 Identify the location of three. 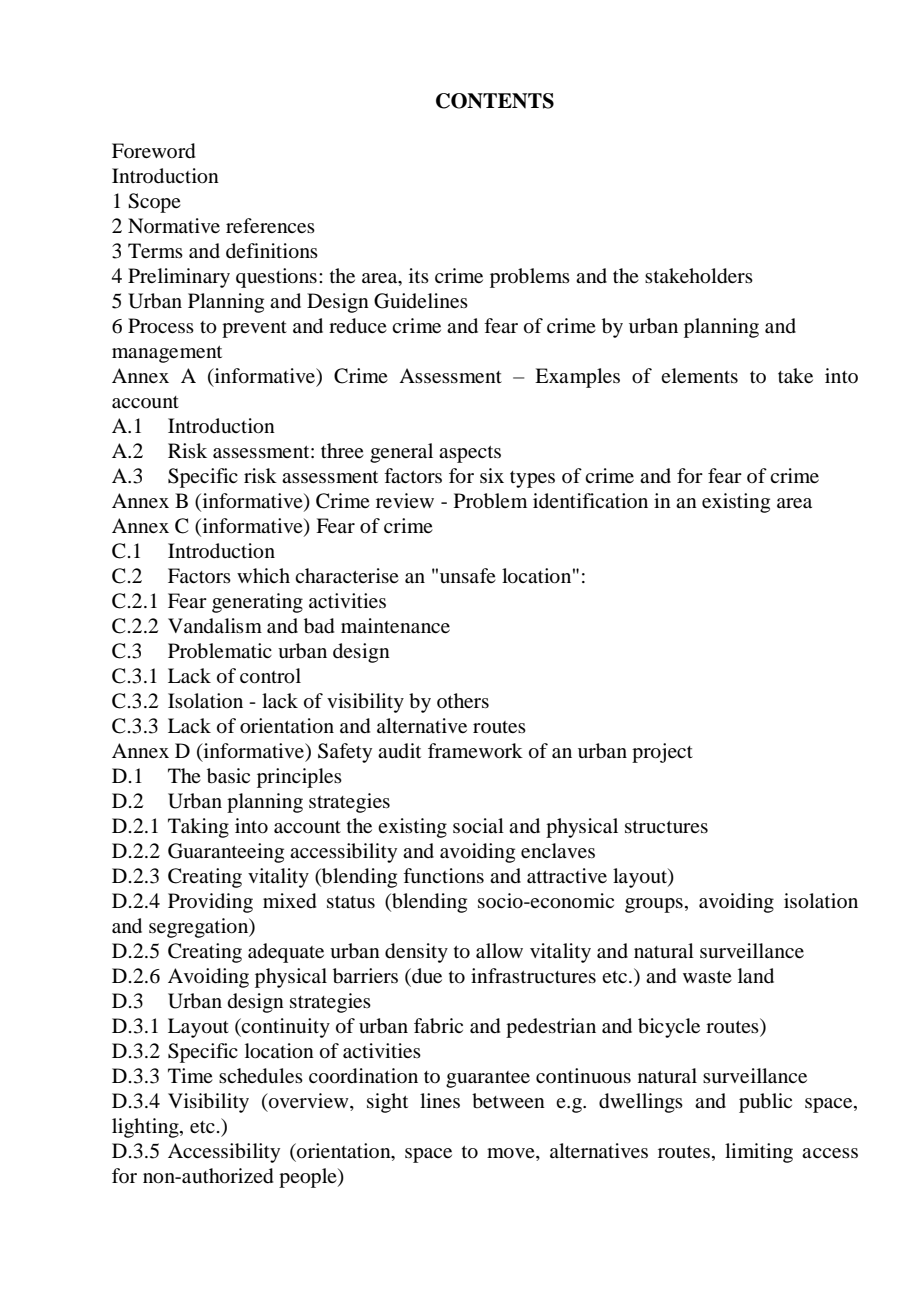
(342, 450).
